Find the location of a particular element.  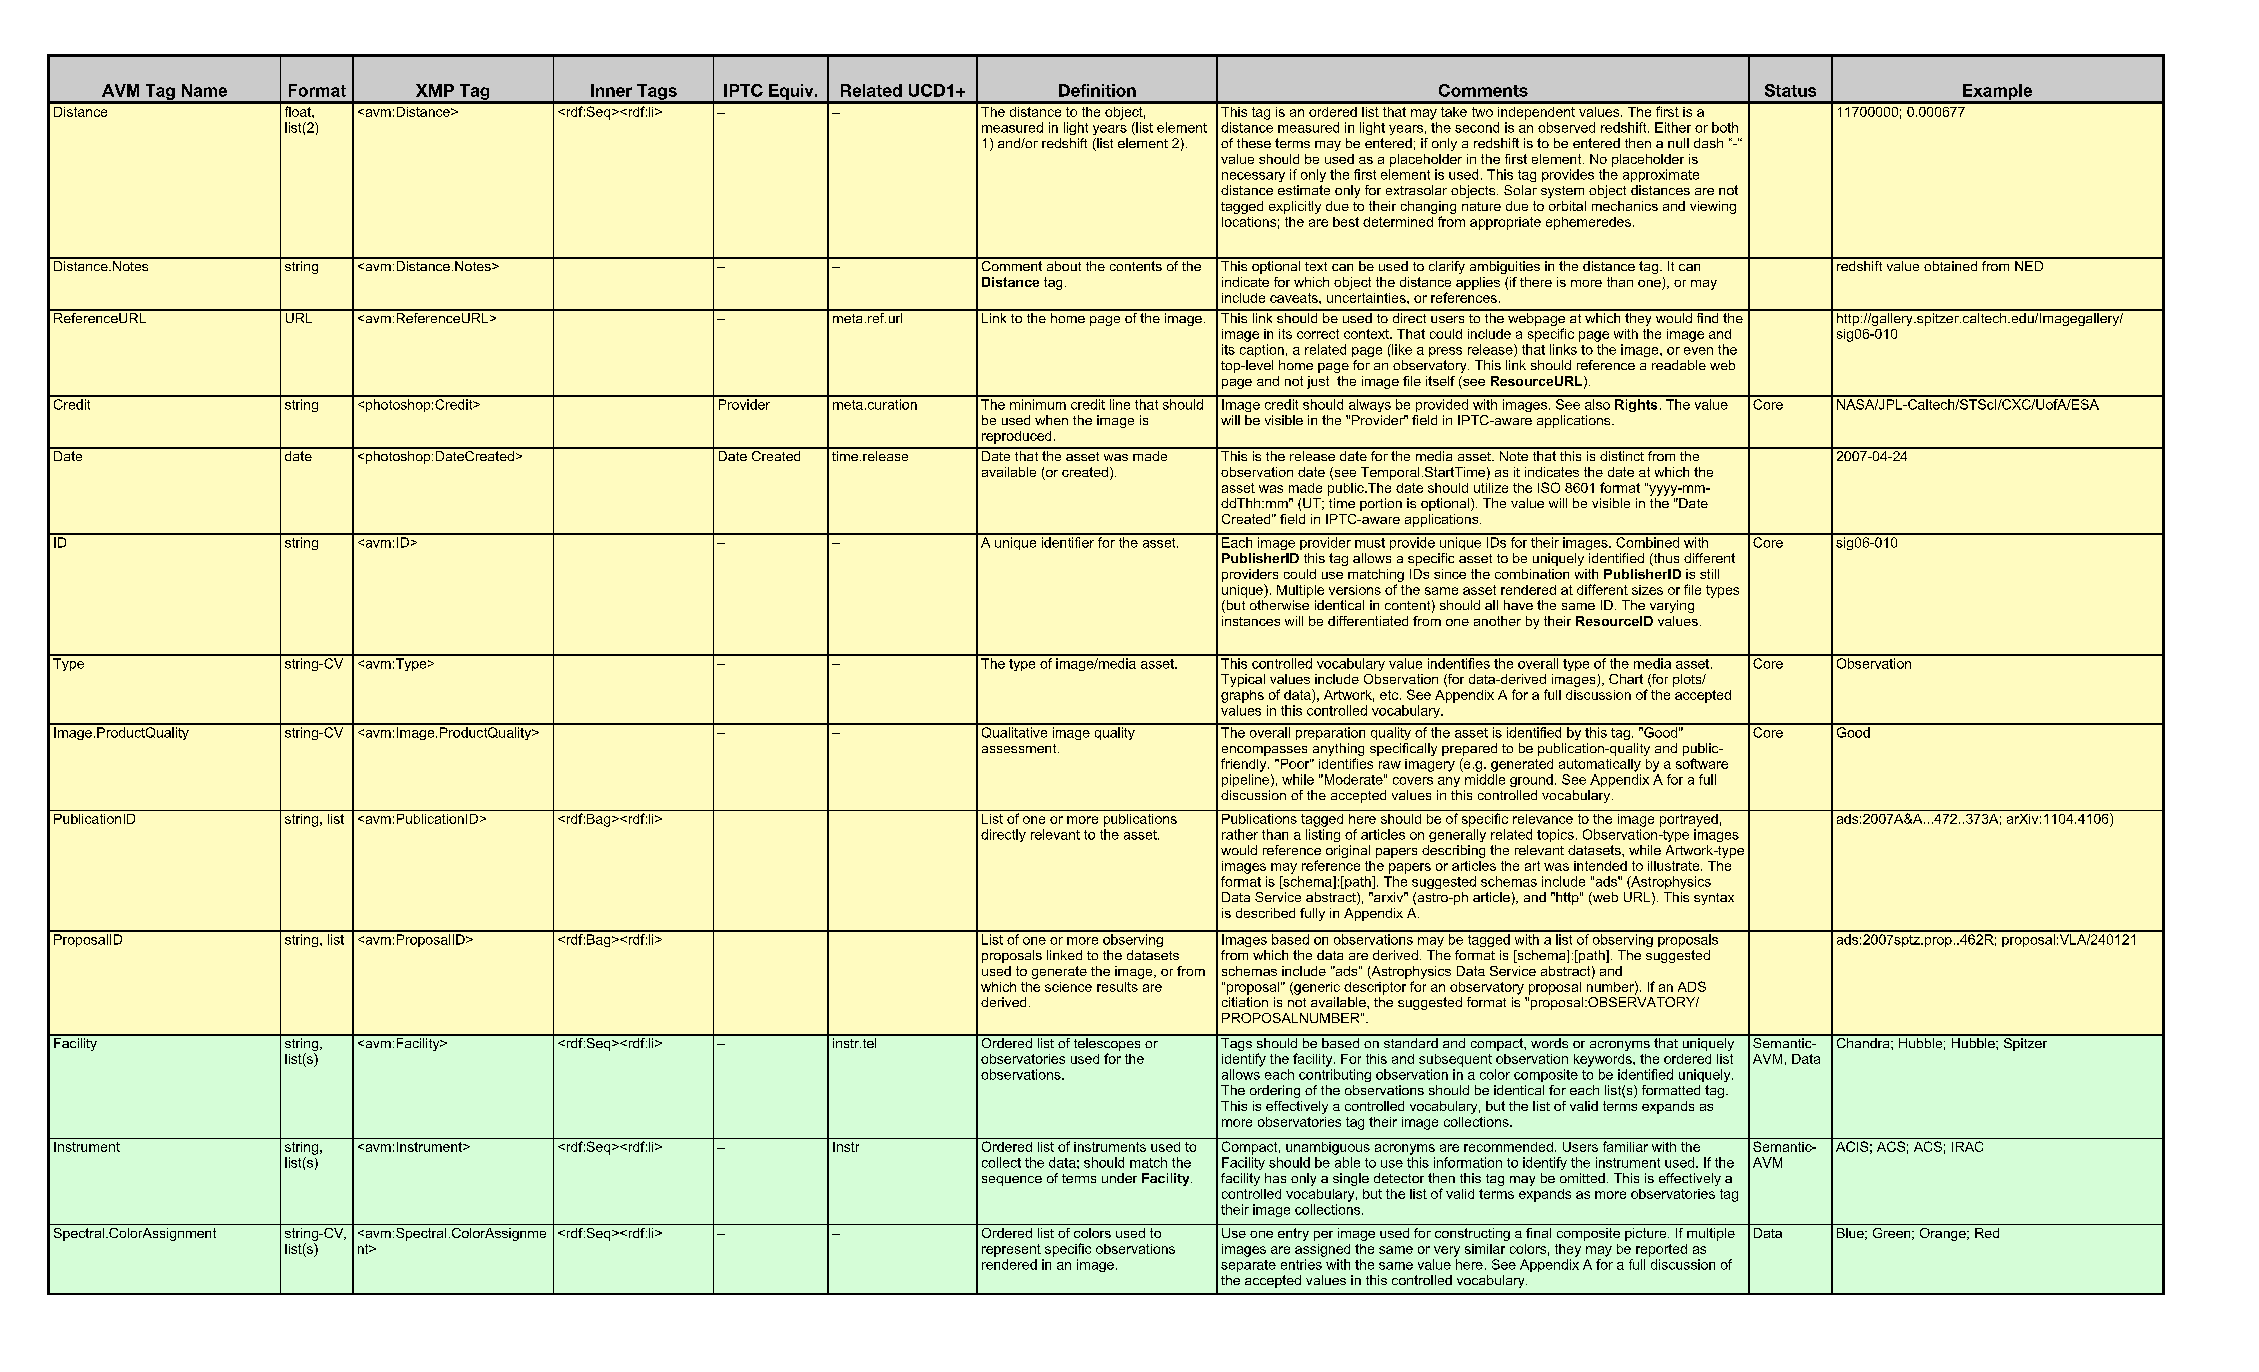

Definition is located at coordinates (1097, 90).
